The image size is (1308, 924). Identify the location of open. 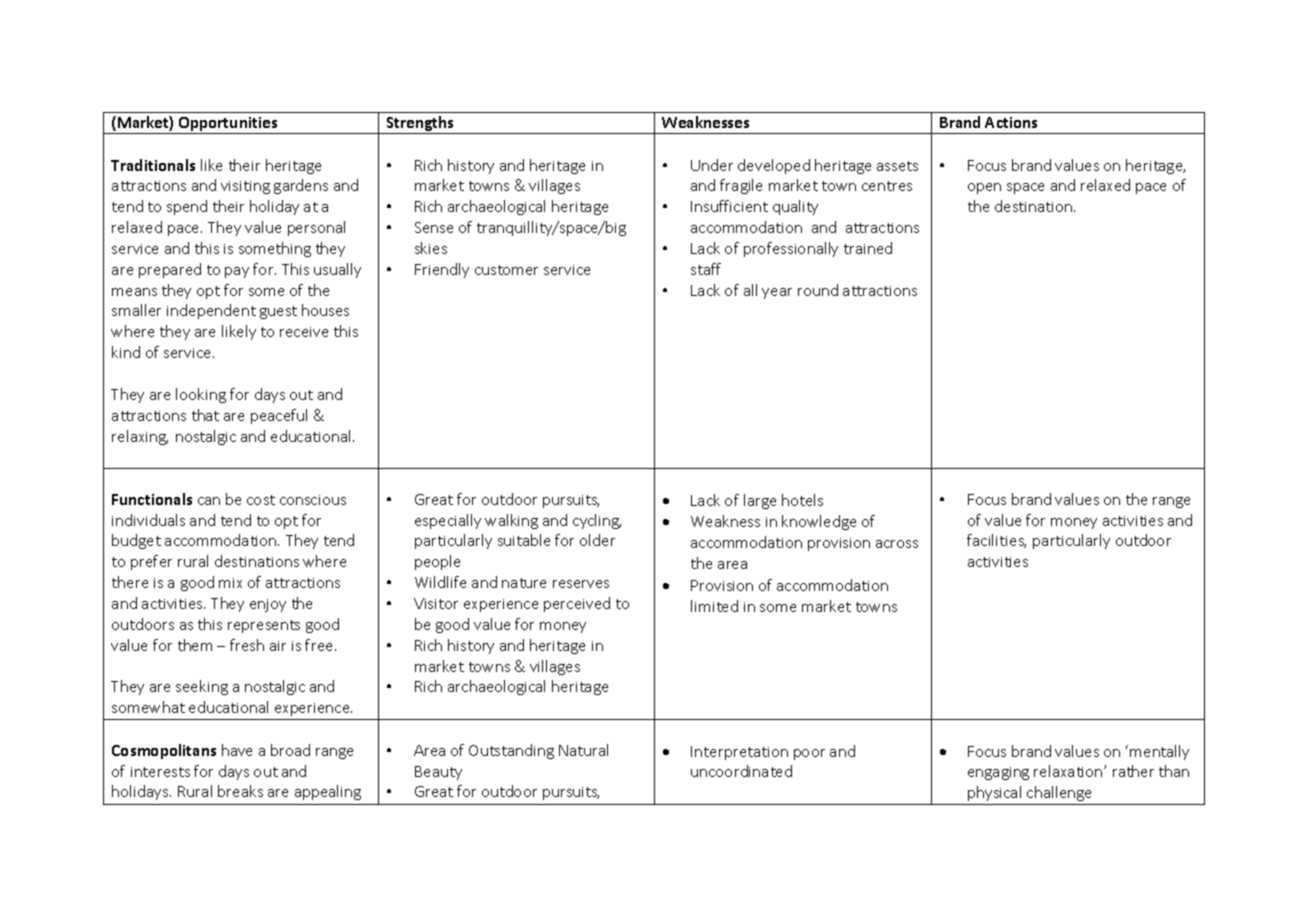
(984, 188).
